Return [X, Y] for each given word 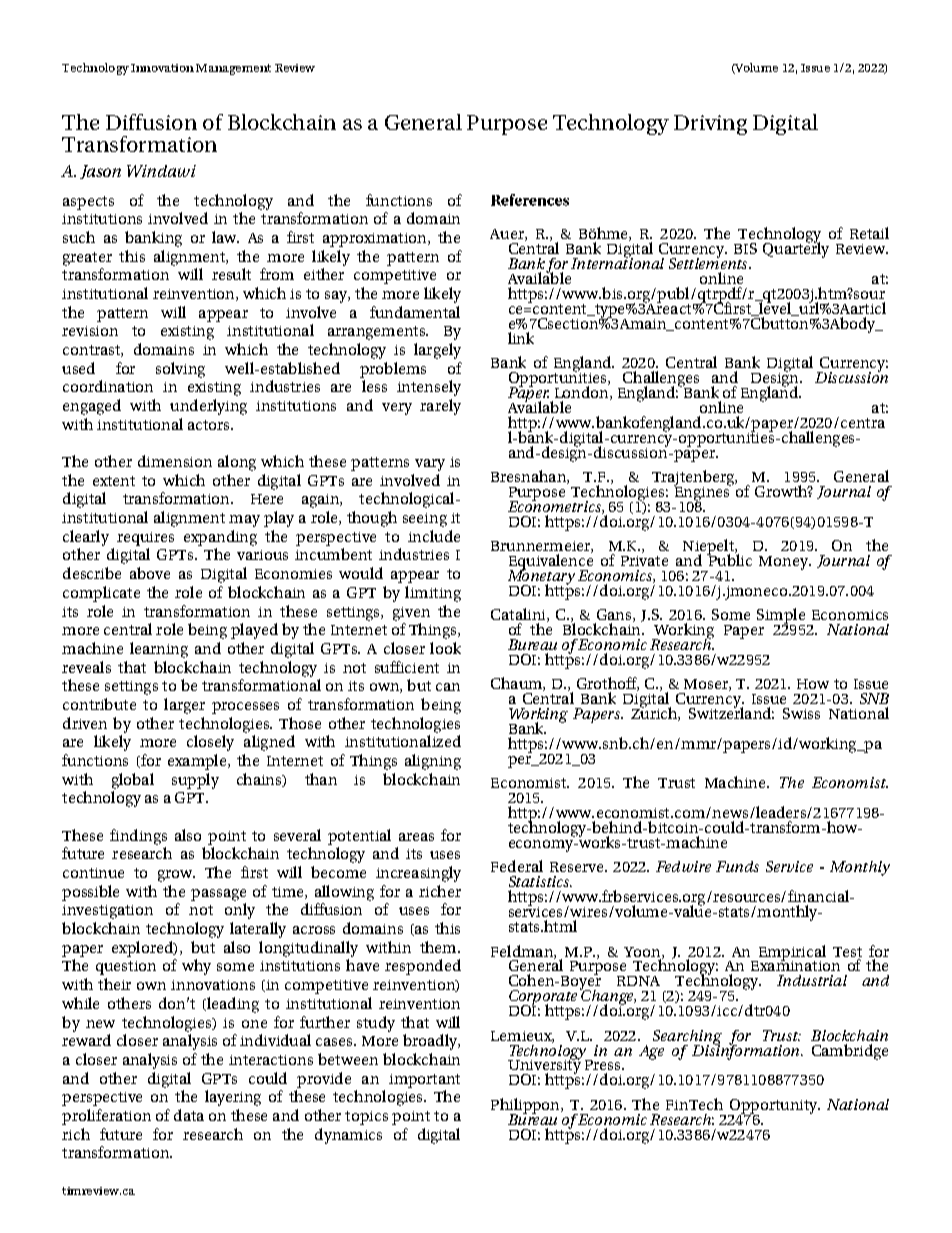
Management [233, 69]
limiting [433, 594]
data [189, 1115]
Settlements [709, 262]
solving [180, 370]
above [150, 573]
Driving [710, 125]
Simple [781, 617]
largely [437, 351]
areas [416, 837]
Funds [737, 866]
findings [138, 837]
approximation [376, 240]
